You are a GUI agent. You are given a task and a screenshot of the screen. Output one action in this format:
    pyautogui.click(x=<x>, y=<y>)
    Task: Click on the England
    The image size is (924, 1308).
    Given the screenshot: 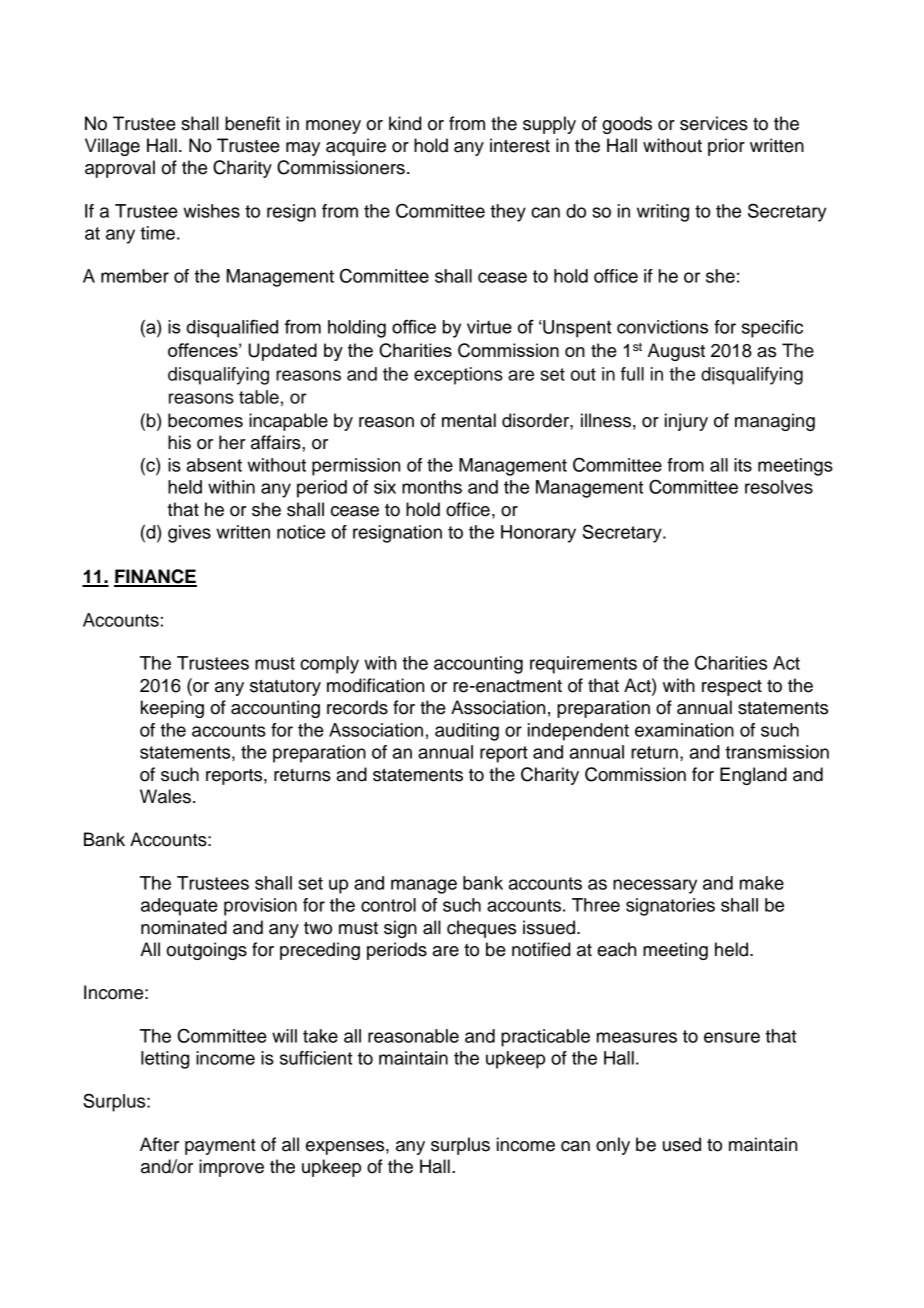 What is the action you would take?
    pyautogui.click(x=753, y=776)
